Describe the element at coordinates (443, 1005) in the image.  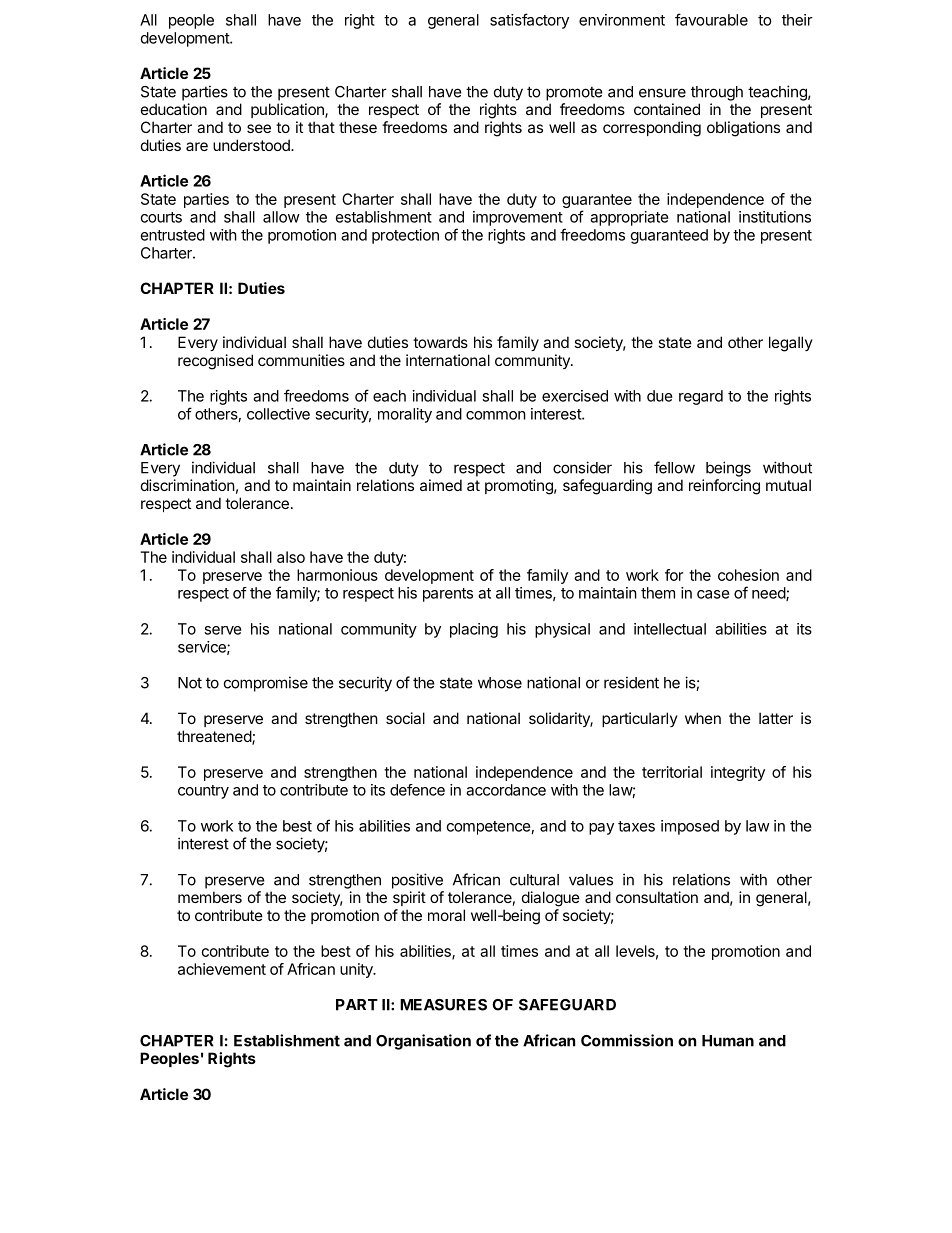
I see `MEASURES` at that location.
